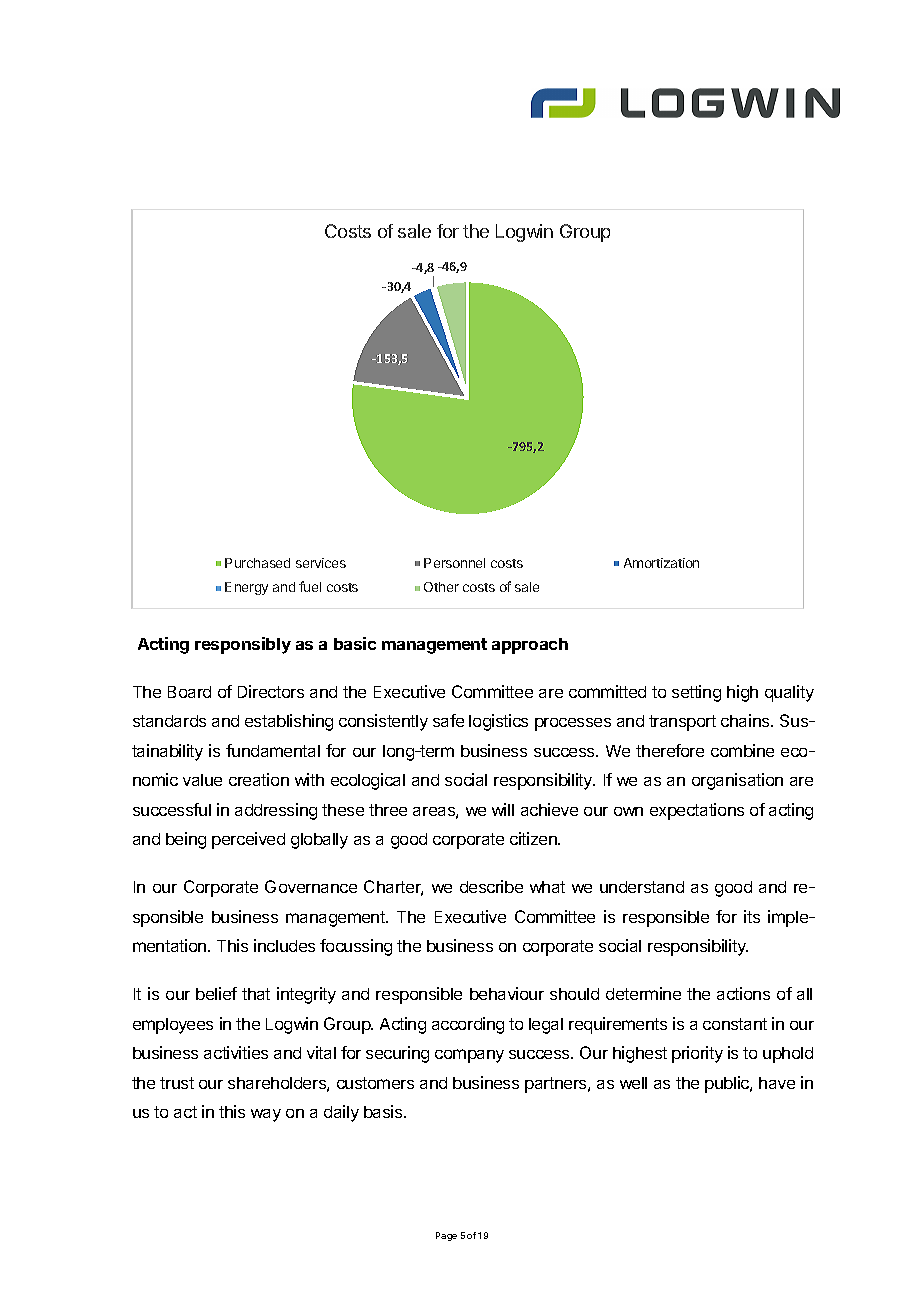  I want to click on Energy, so click(246, 588).
